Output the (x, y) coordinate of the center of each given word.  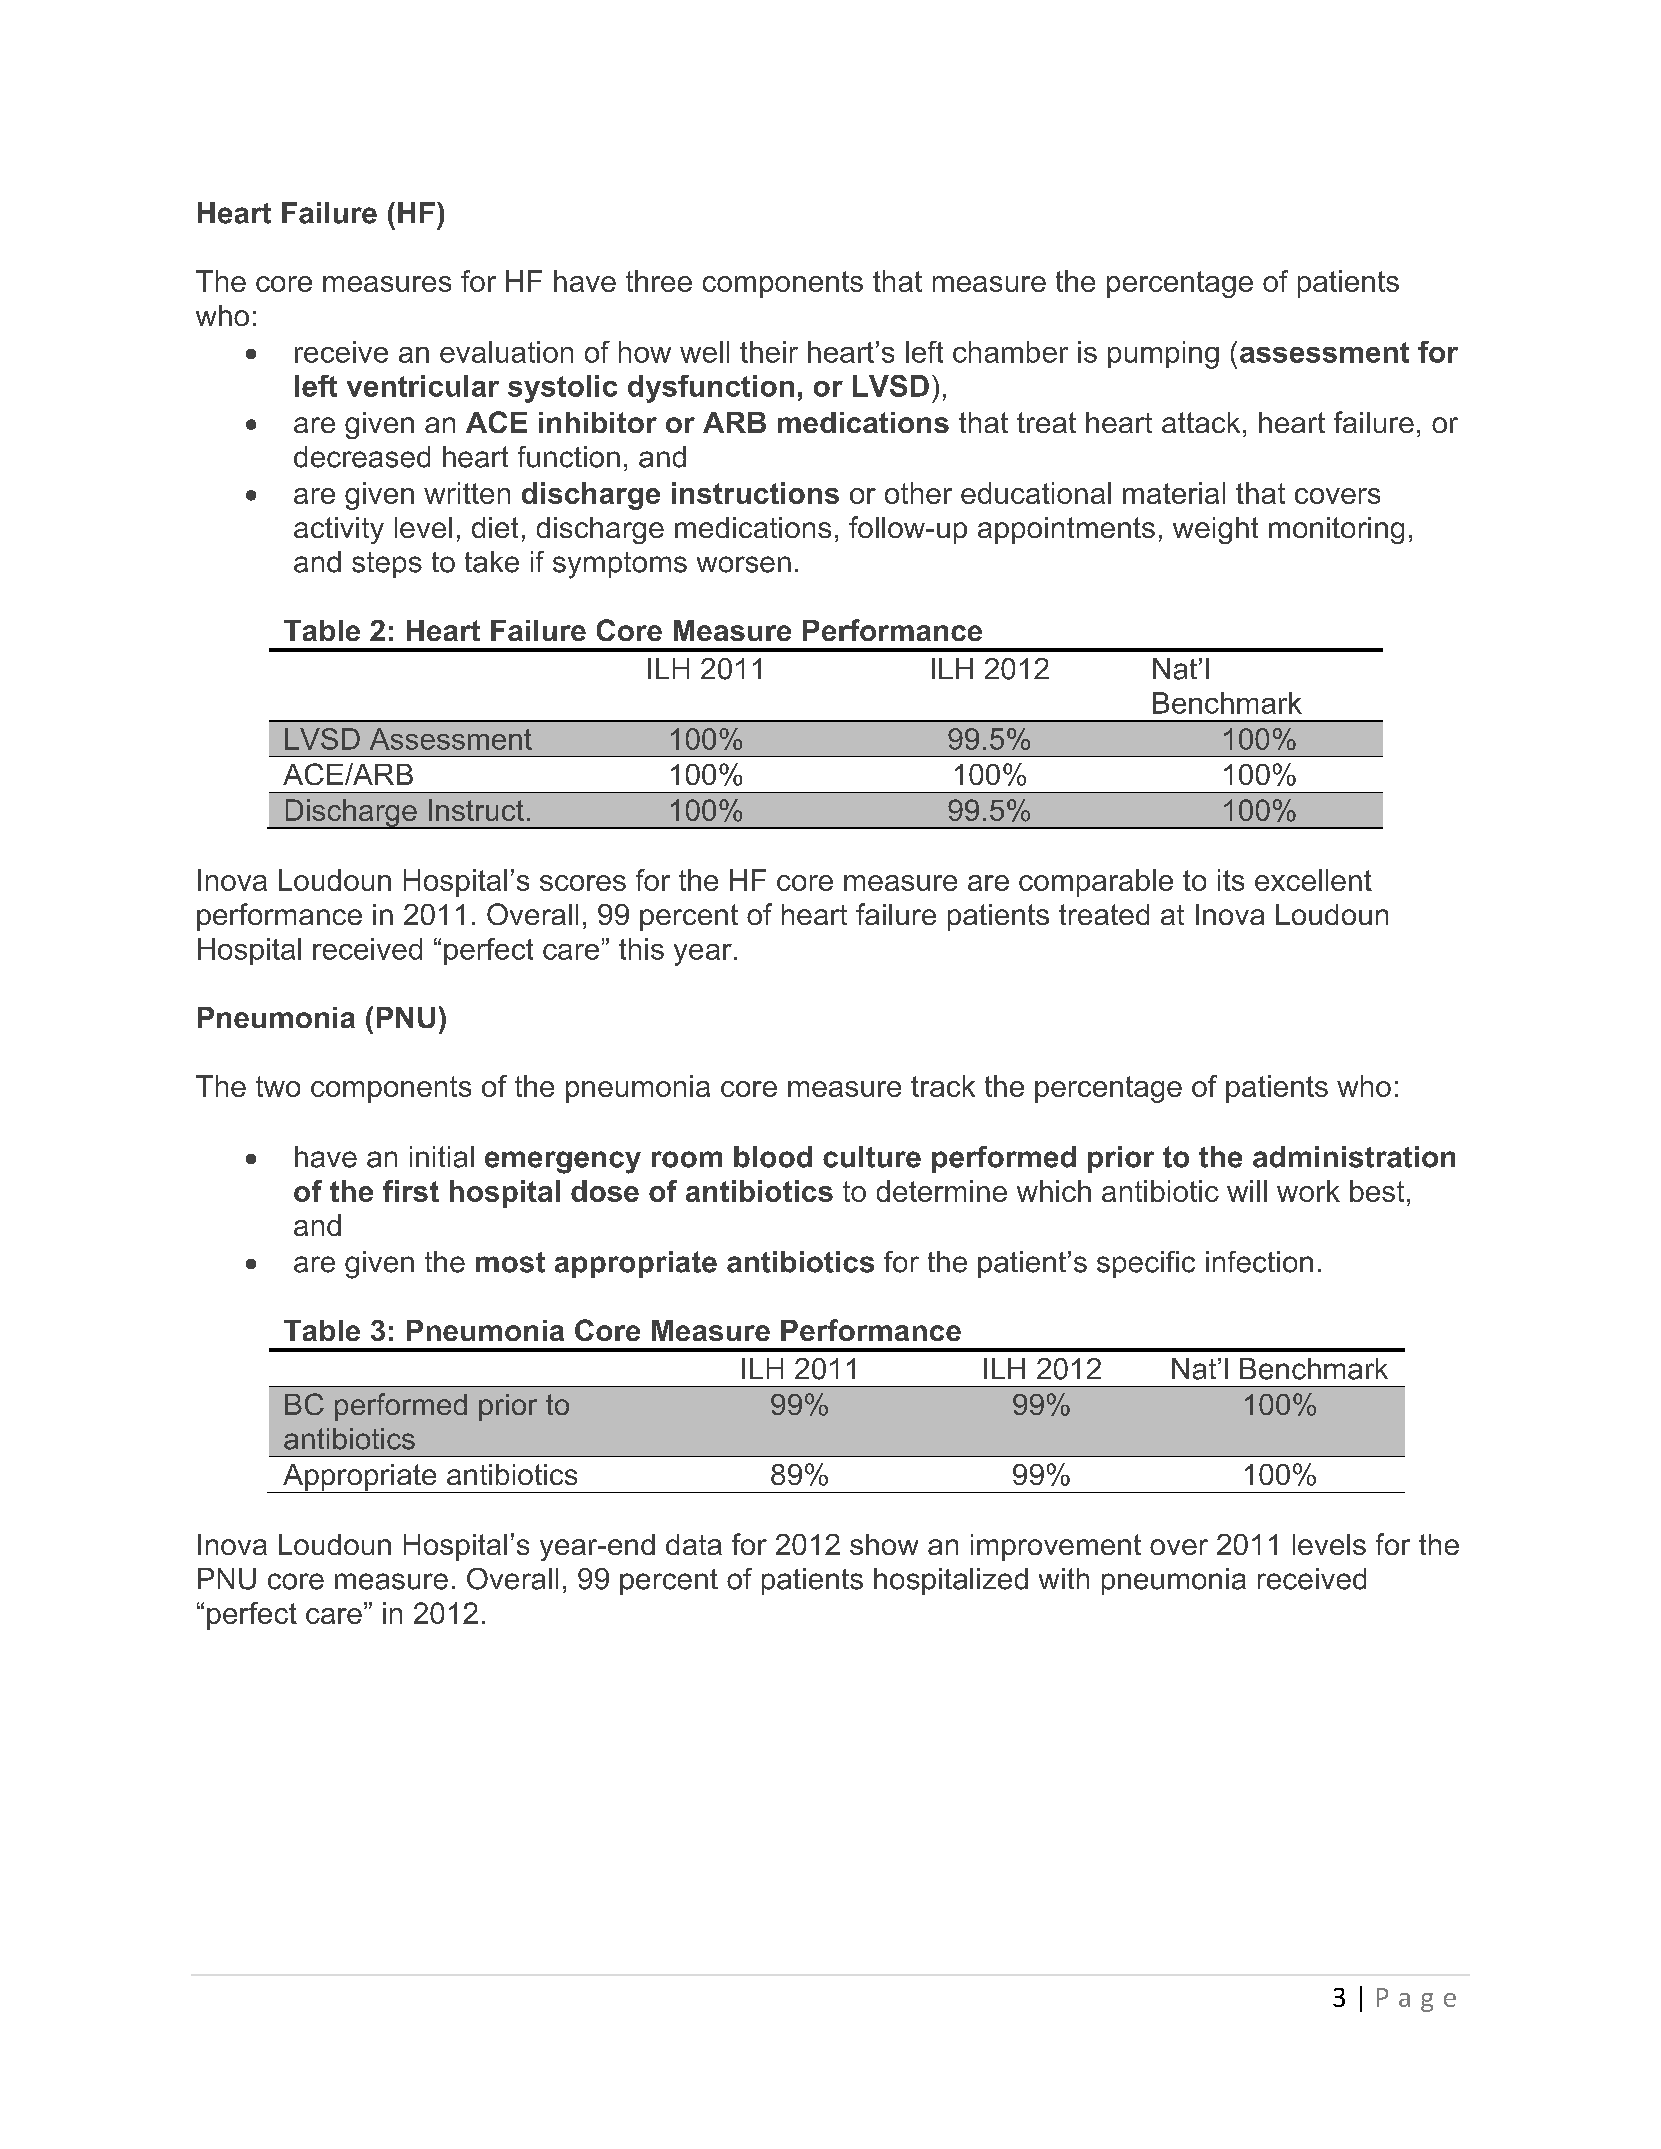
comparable (1096, 883)
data (694, 1544)
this (641, 949)
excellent (1313, 880)
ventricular (423, 386)
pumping (1163, 355)
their (769, 352)
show (884, 1544)
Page (1416, 2000)
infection (1259, 1262)
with (1064, 1578)
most (510, 1262)
